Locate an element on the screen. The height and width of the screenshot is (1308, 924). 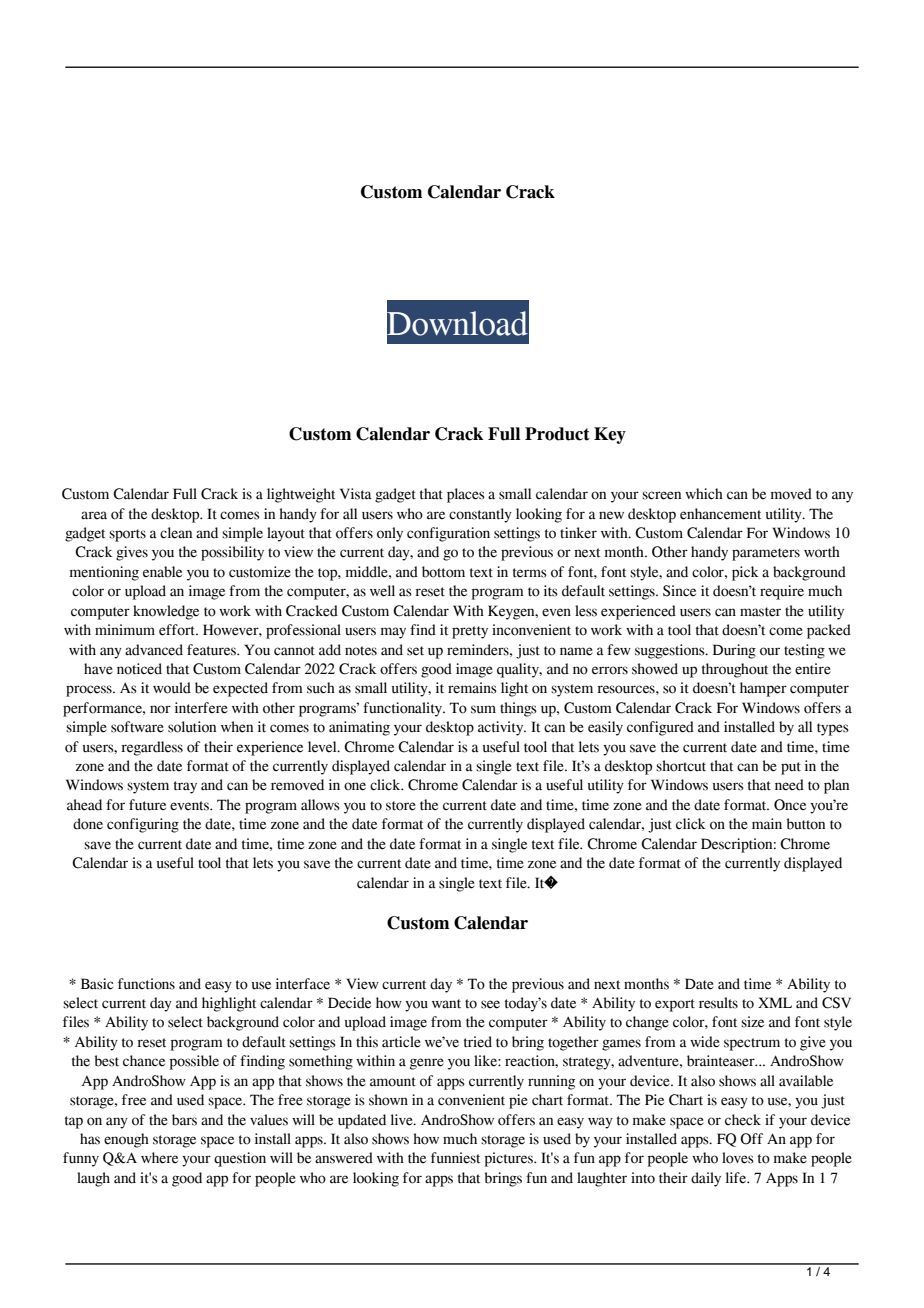
where is located at coordinates (159, 1158).
